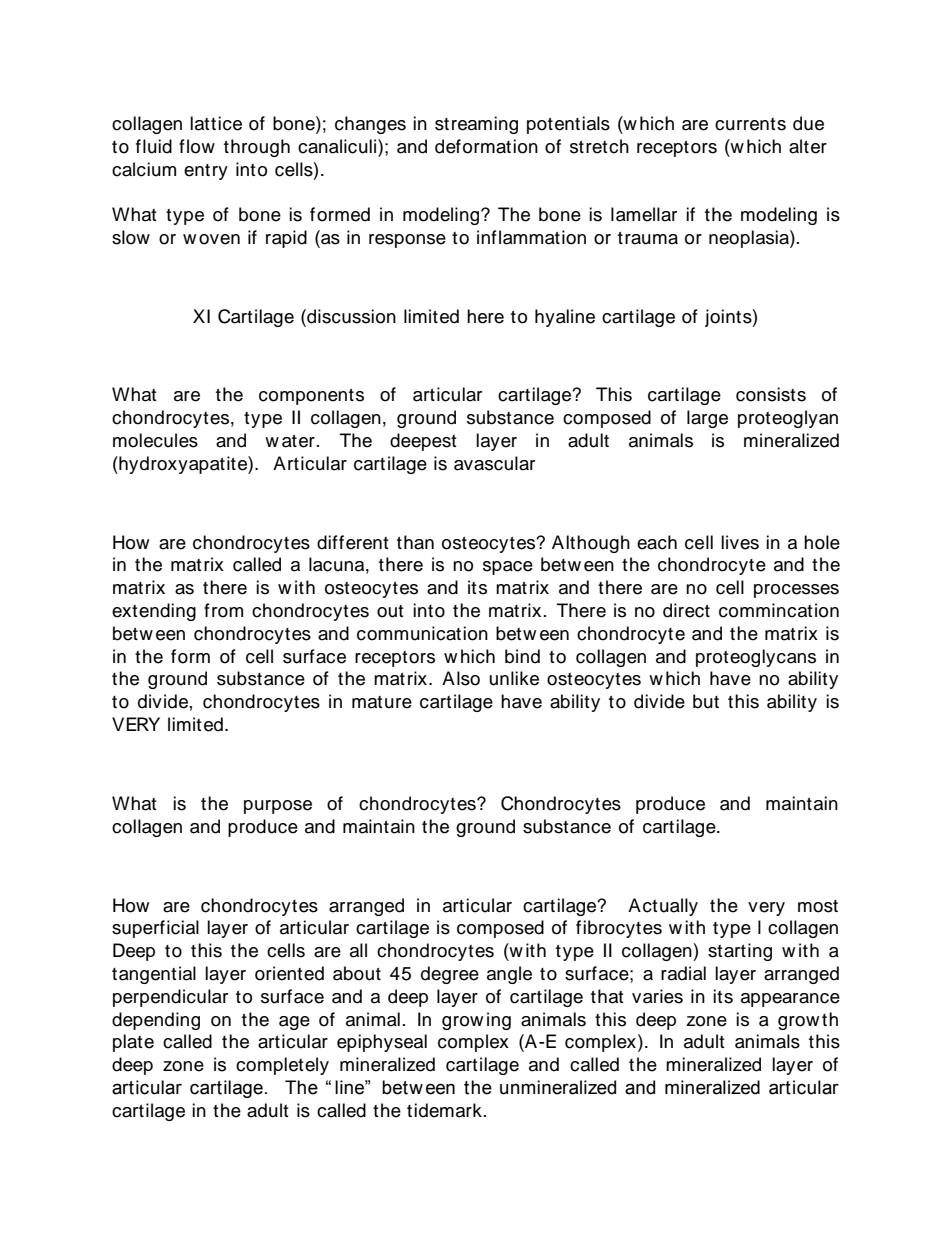 The image size is (952, 1233). I want to click on flow, so click(197, 146).
